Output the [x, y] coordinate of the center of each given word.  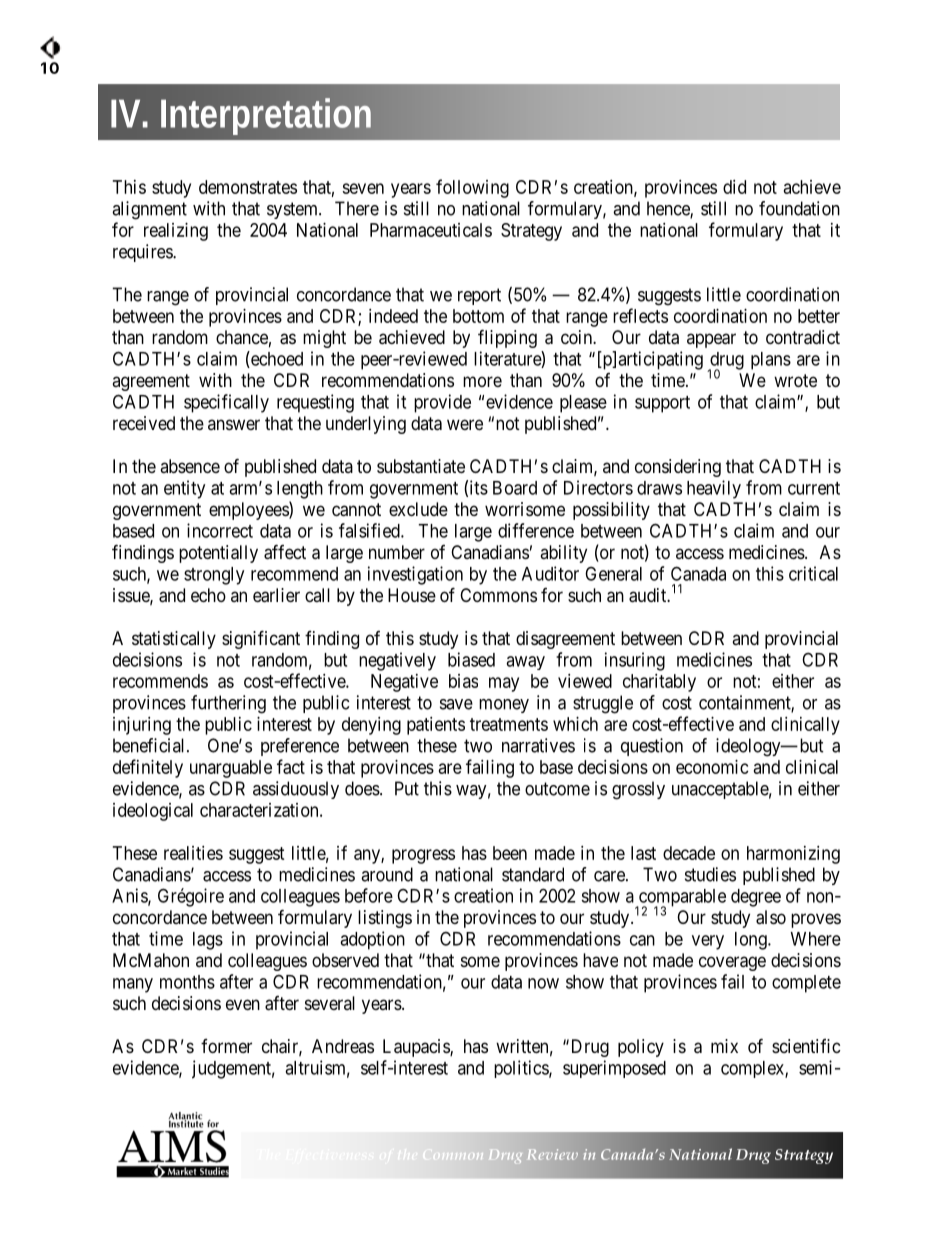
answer [234, 424]
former [226, 1046]
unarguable [231, 769]
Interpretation [266, 116]
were [465, 424]
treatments [509, 724]
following [472, 188]
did [734, 187]
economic [712, 767]
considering [678, 468]
